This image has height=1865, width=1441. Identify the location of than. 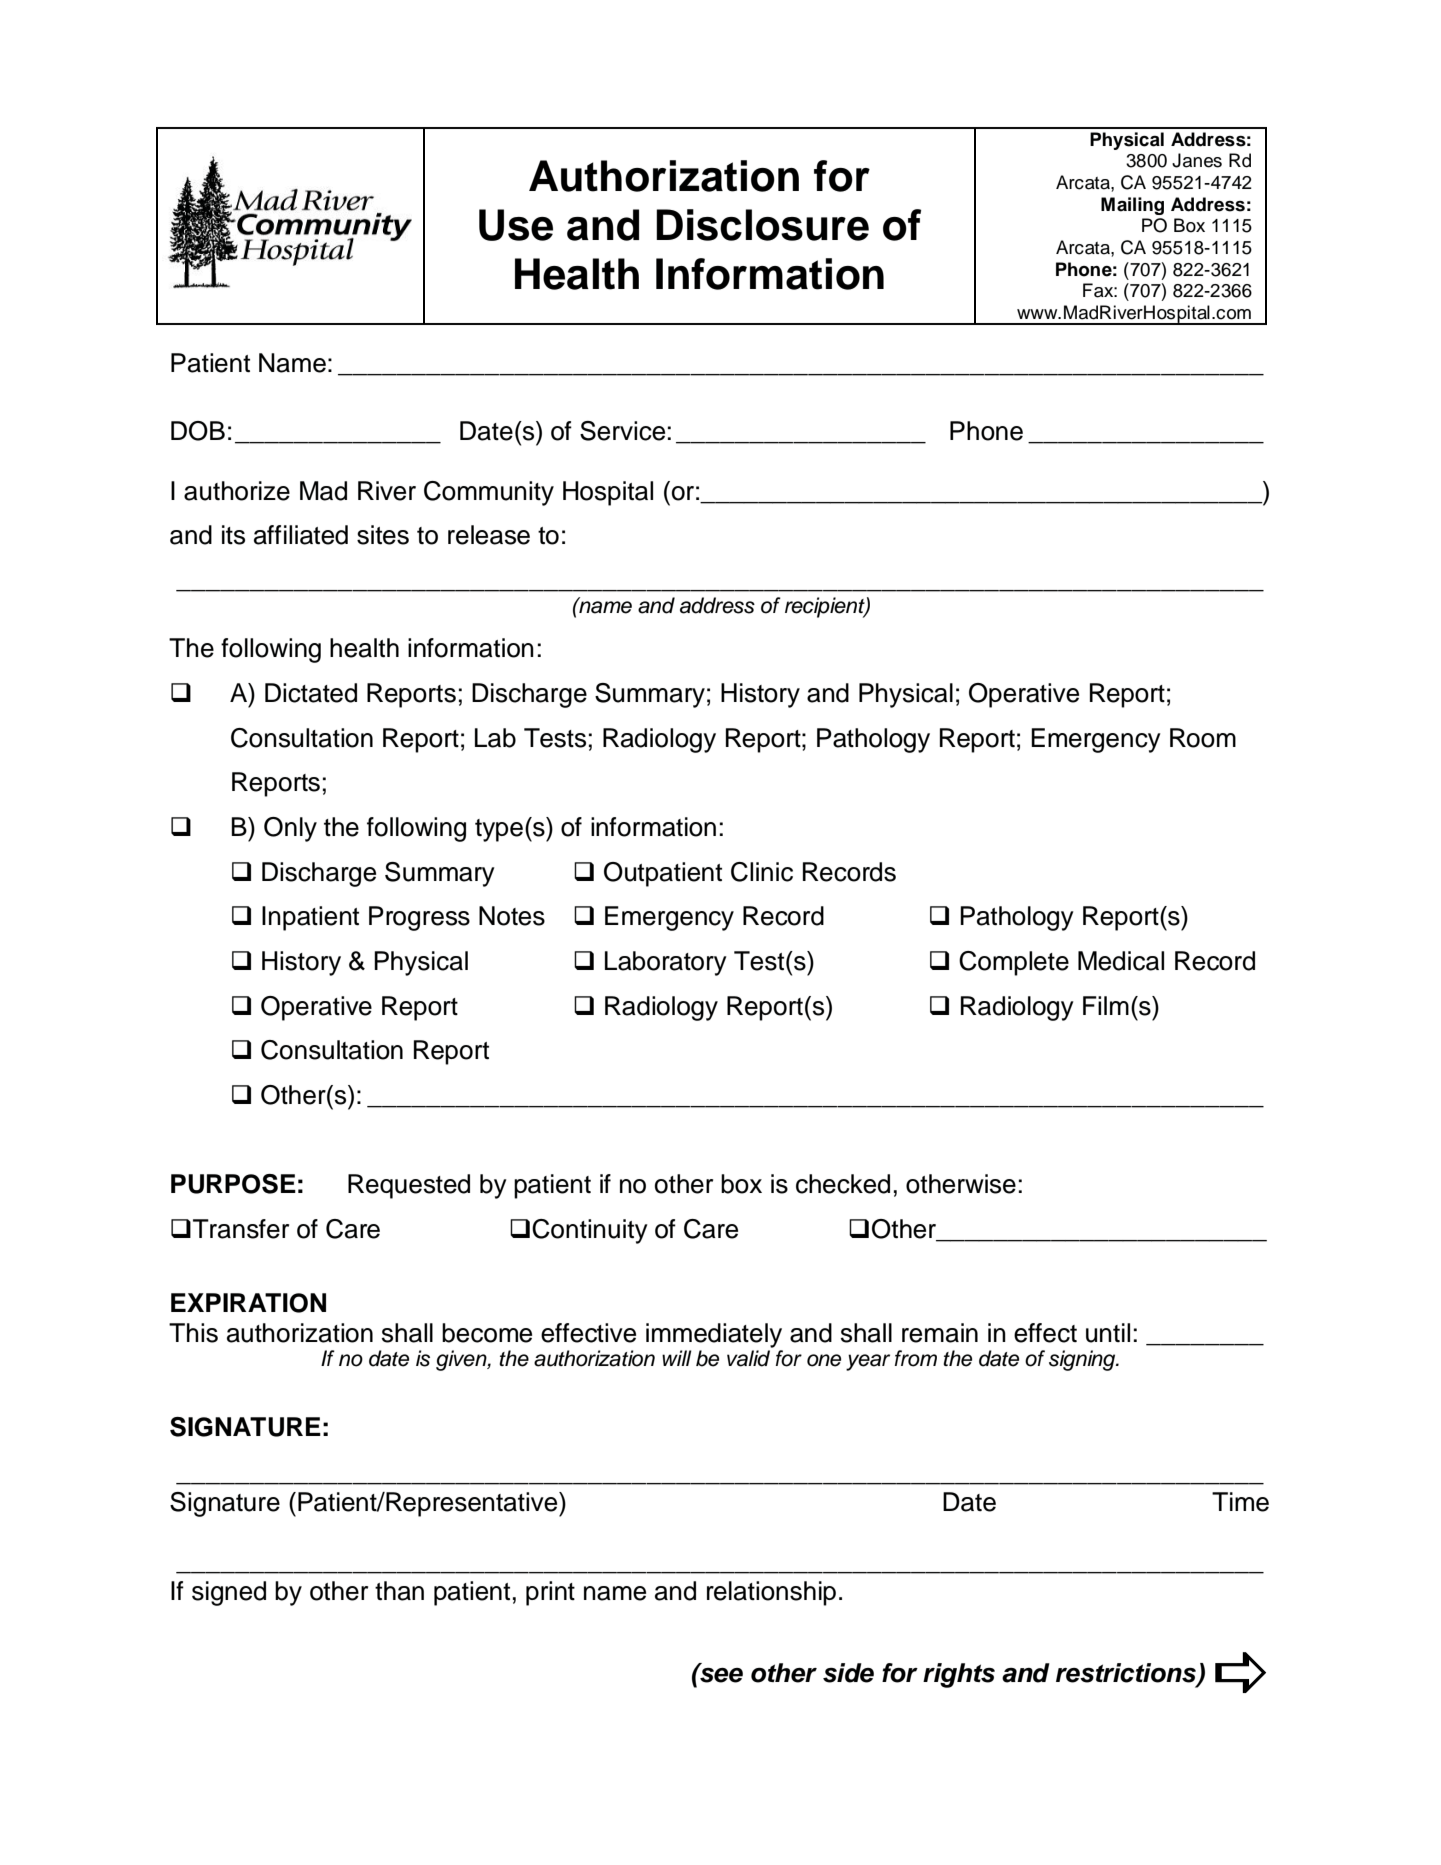
(399, 1591).
